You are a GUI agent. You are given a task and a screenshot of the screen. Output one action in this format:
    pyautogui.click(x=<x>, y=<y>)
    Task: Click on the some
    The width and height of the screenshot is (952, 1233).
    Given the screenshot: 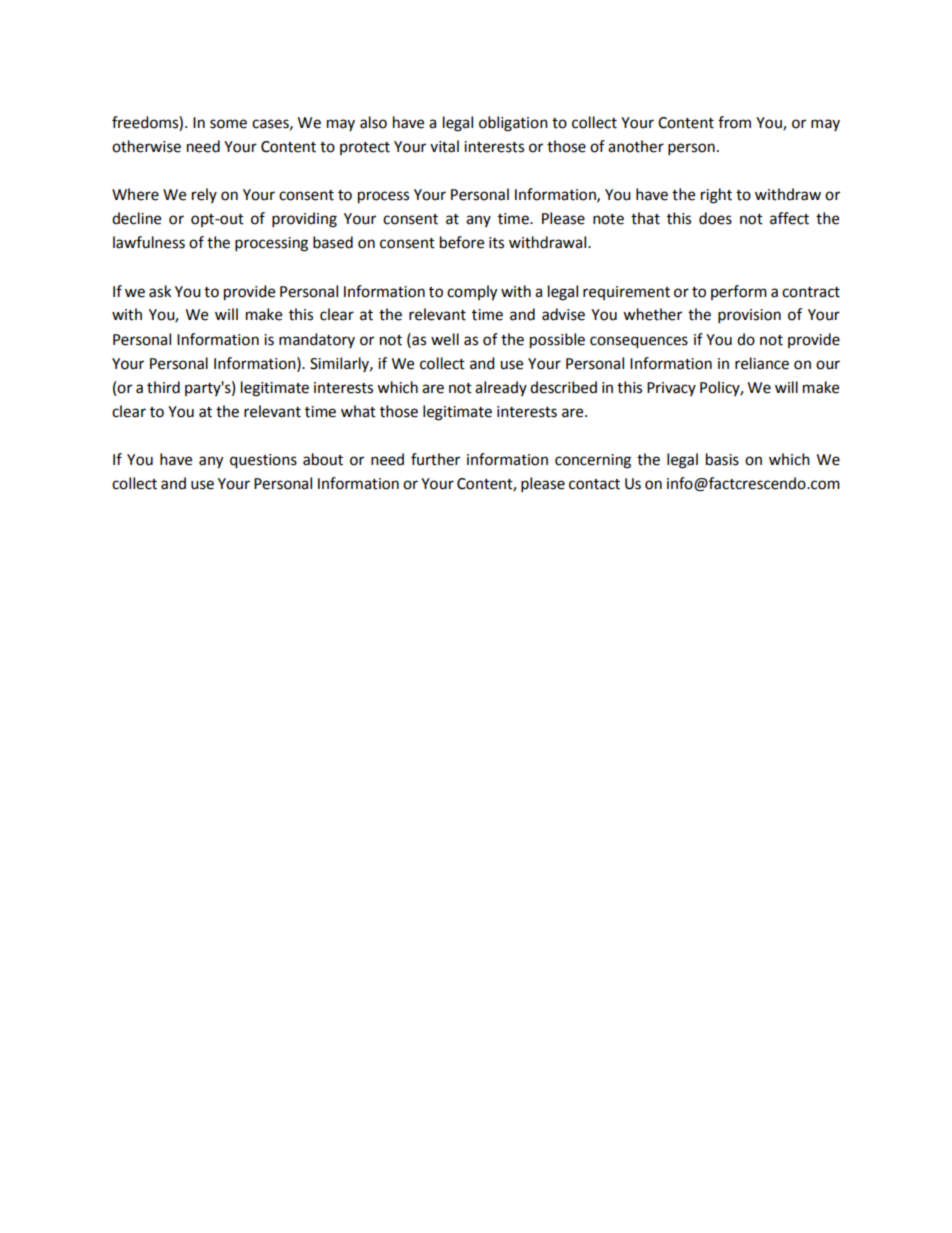 What is the action you would take?
    pyautogui.click(x=228, y=124)
